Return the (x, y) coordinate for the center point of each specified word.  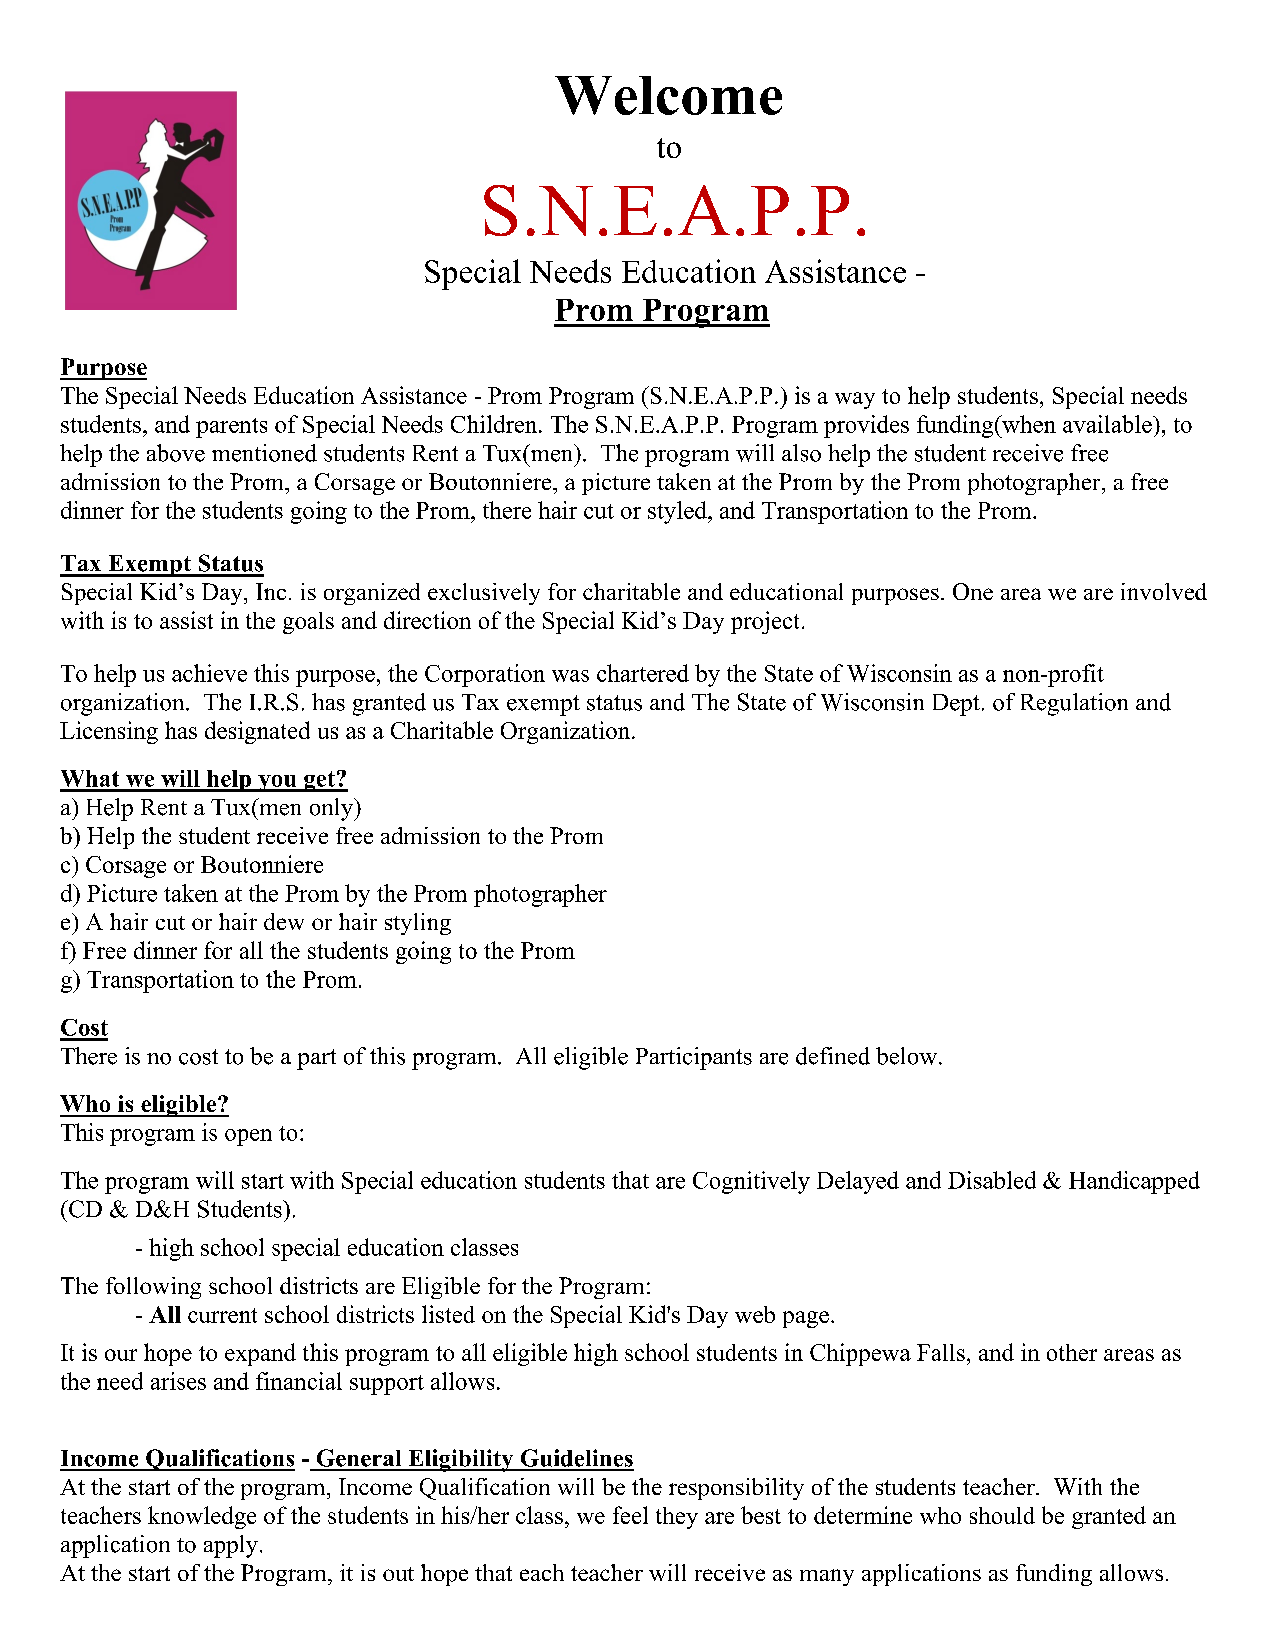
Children (495, 424)
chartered (643, 673)
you (277, 783)
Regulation (1074, 704)
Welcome (668, 95)
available (1108, 424)
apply (231, 1546)
